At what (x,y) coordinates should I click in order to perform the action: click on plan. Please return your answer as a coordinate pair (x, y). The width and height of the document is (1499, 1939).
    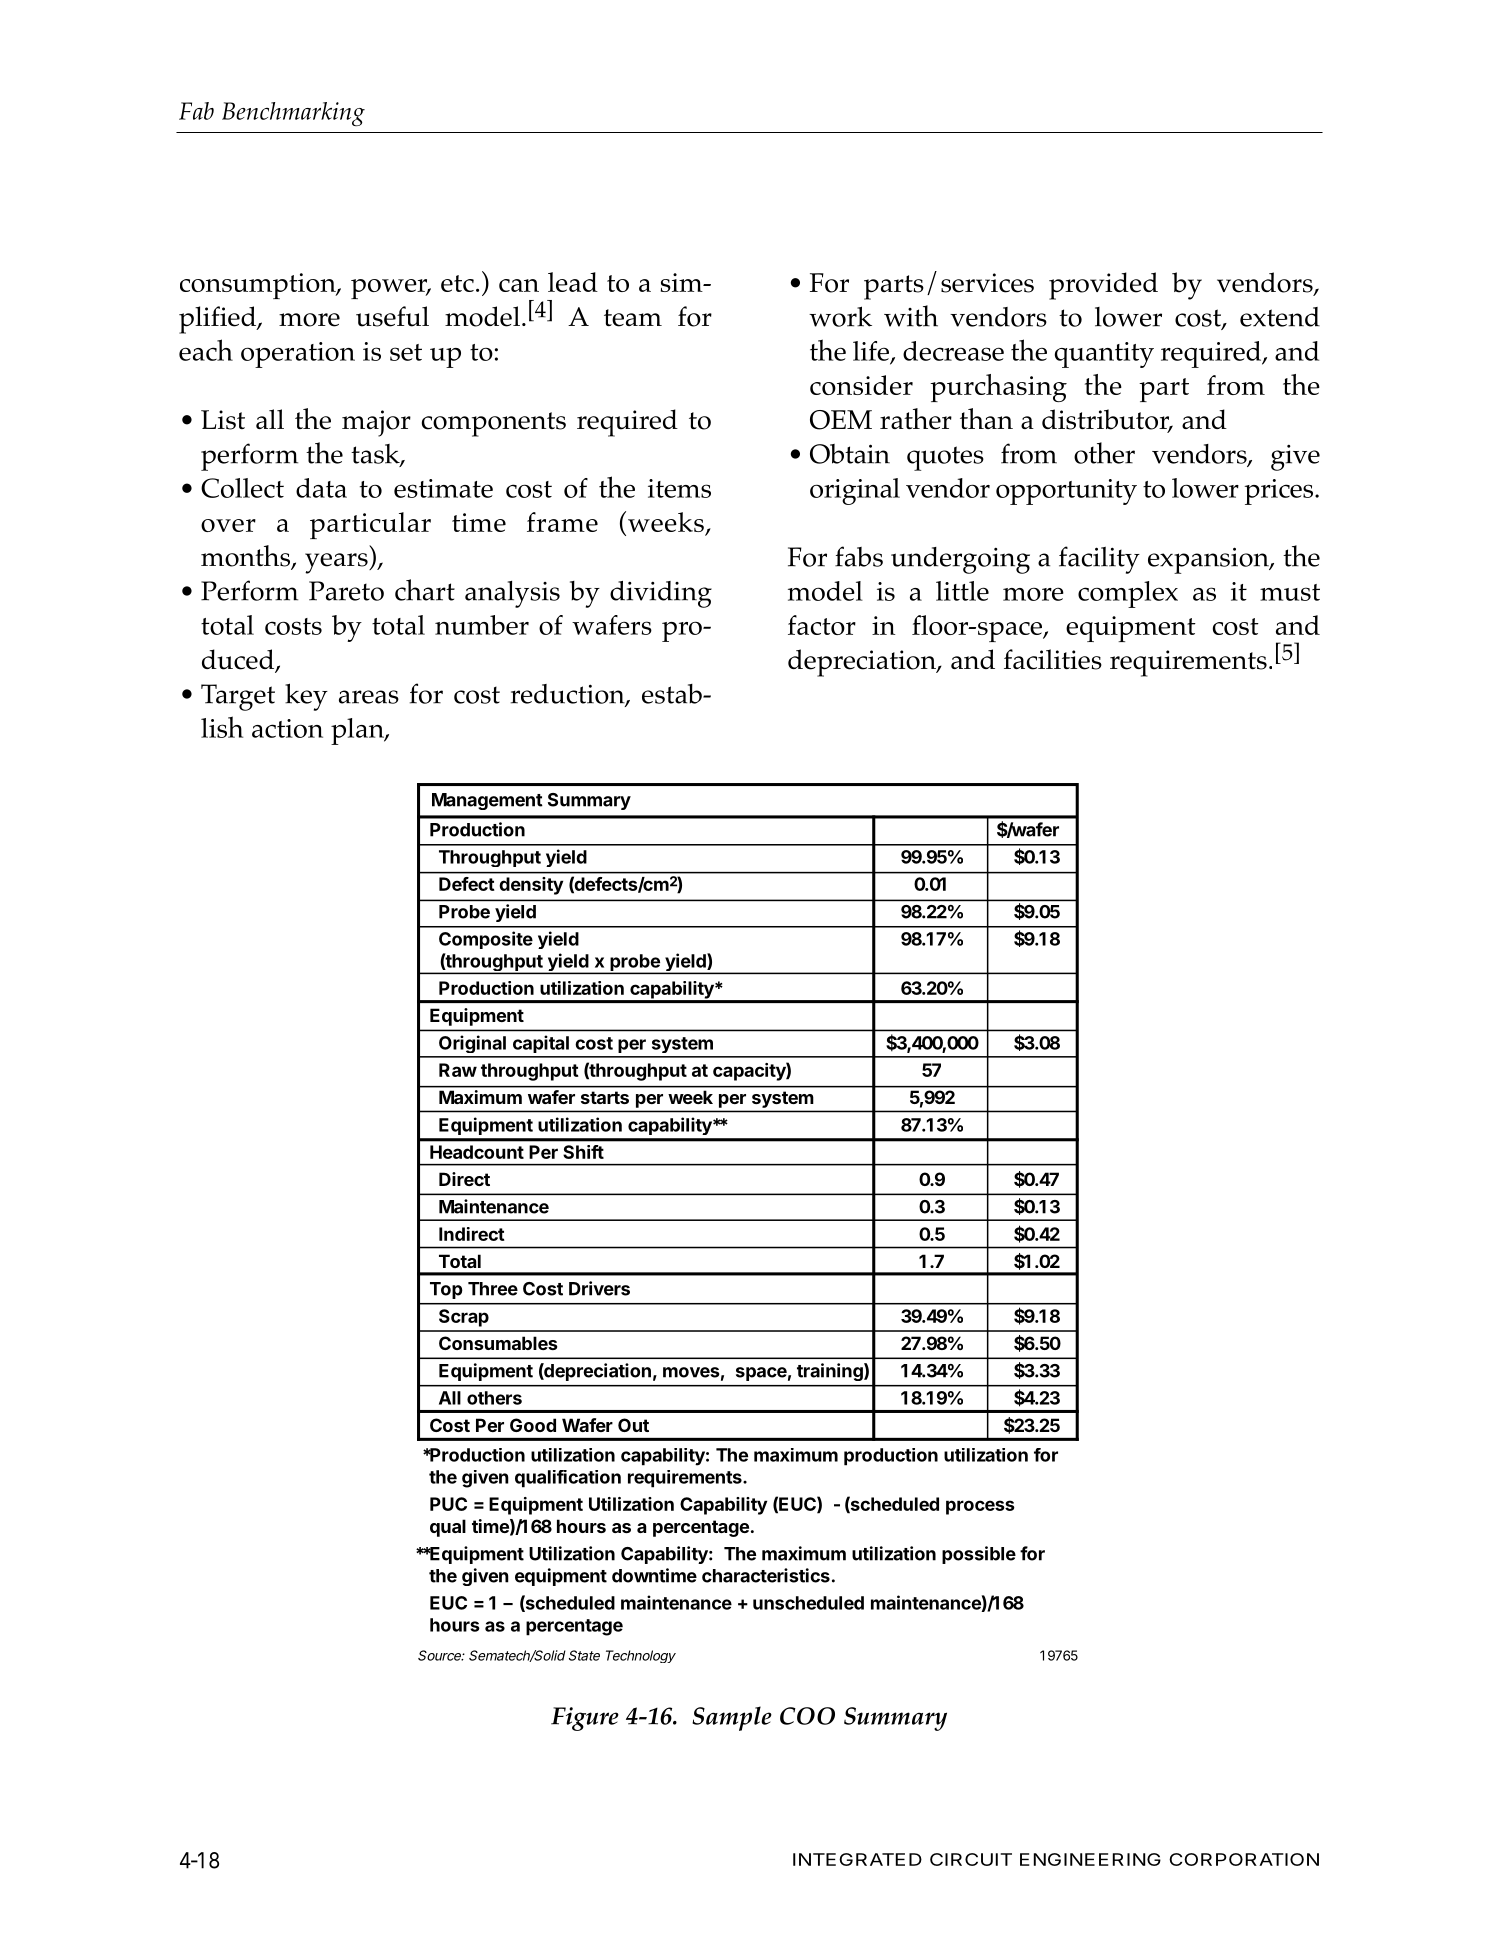
    Looking at the image, I should click on (358, 731).
